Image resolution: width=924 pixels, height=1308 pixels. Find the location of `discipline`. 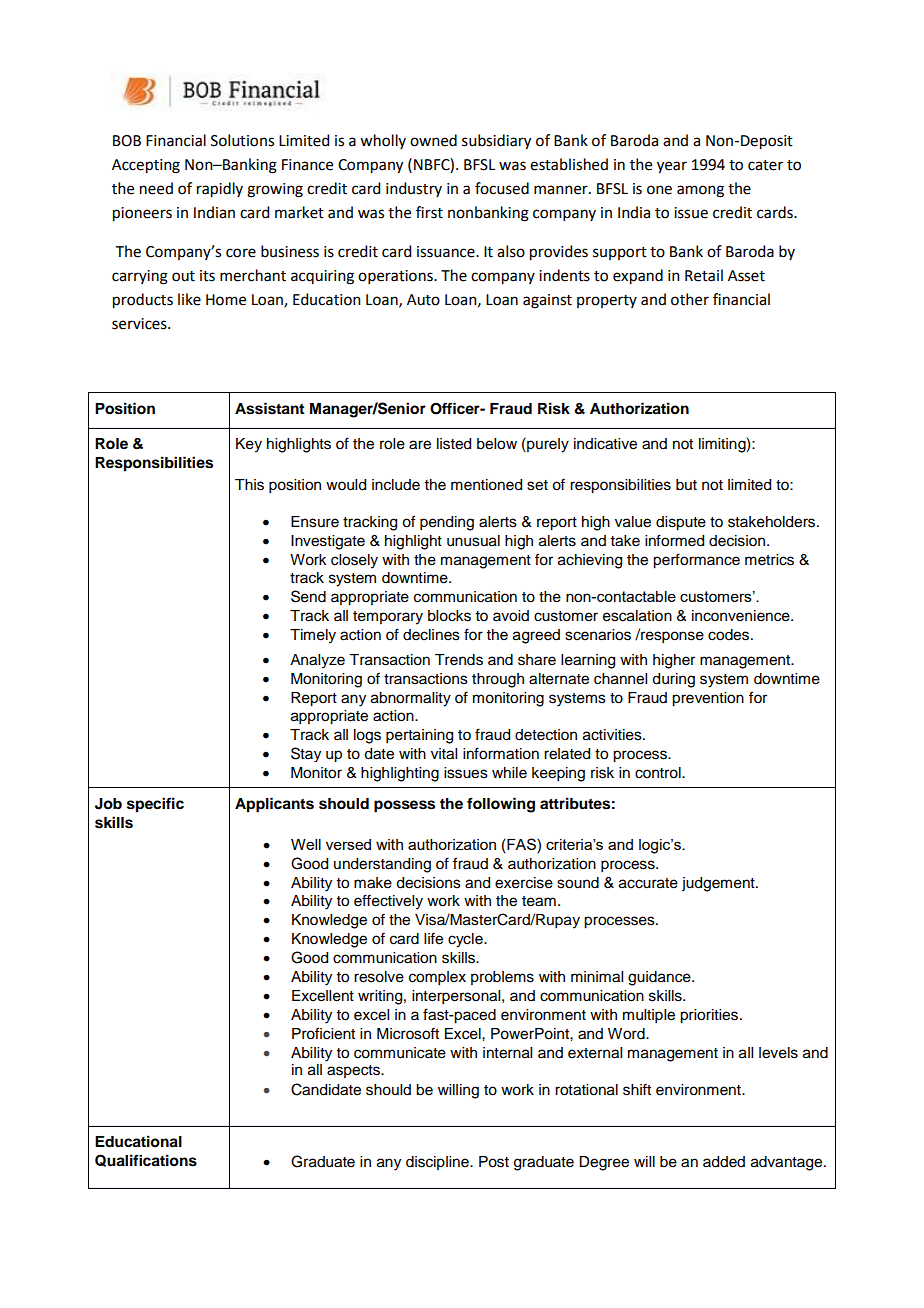

discipline is located at coordinates (438, 1163).
